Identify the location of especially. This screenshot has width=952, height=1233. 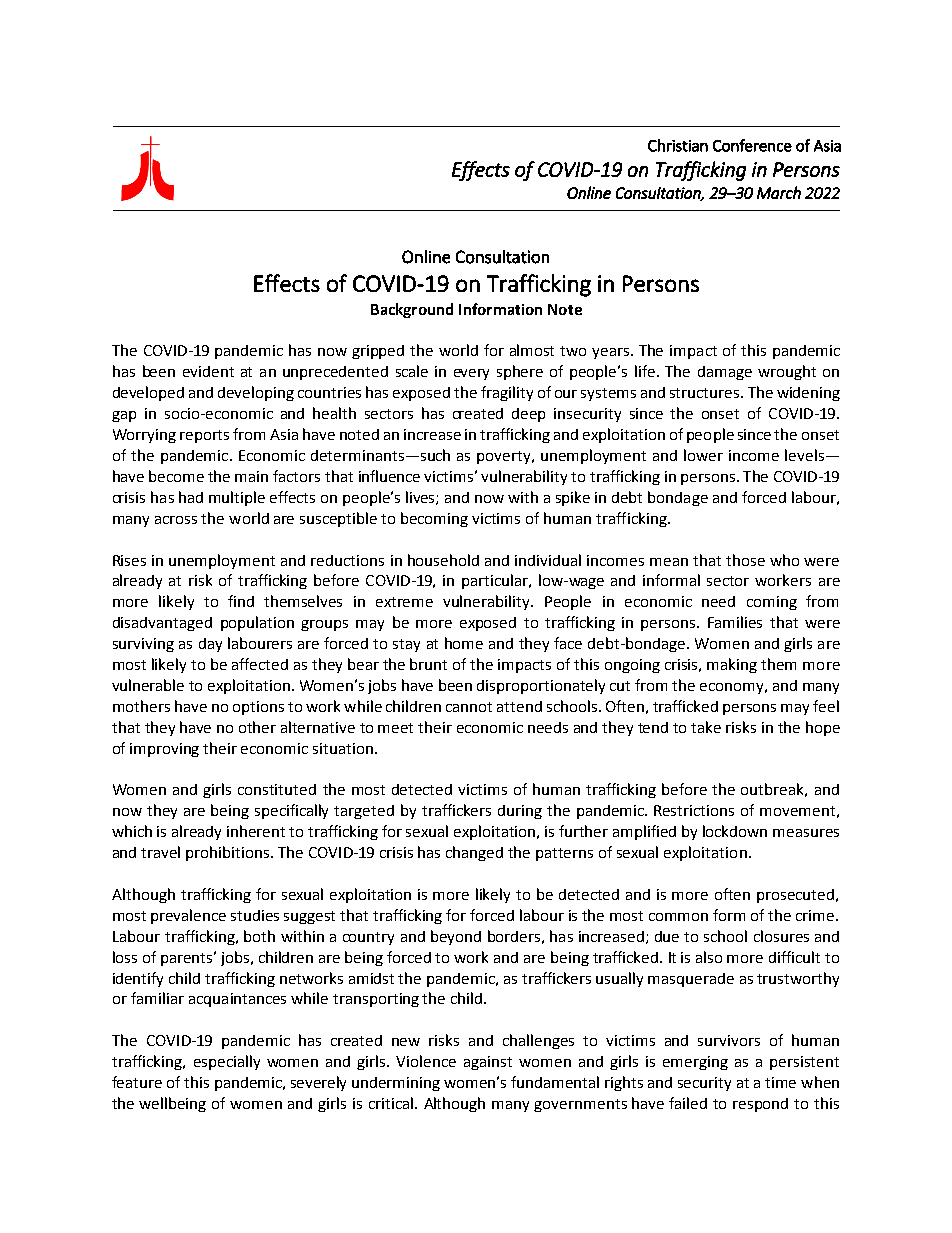
(227, 1062).
